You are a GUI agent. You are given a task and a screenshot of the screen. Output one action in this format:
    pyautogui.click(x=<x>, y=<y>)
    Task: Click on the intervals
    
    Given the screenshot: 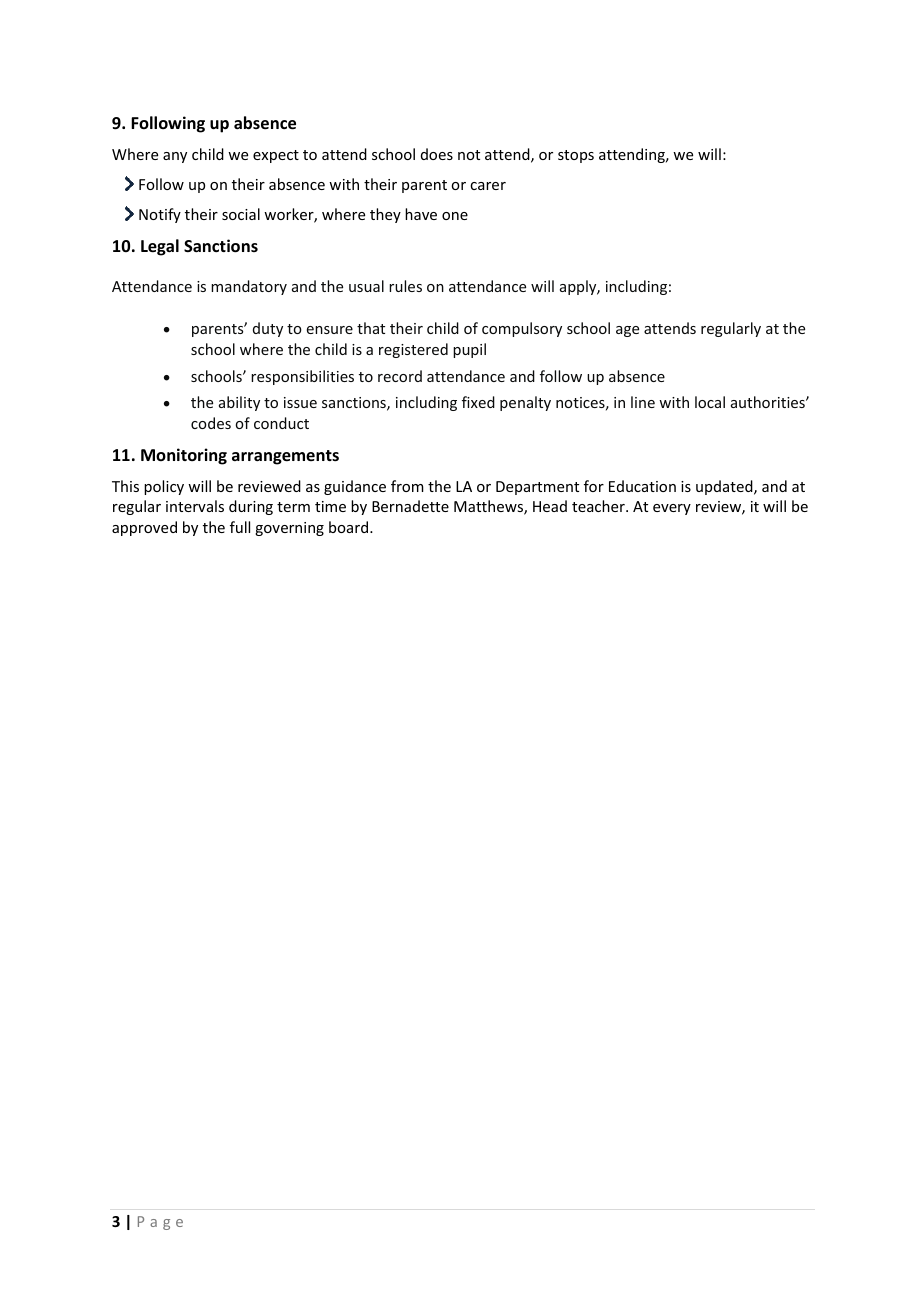 What is the action you would take?
    pyautogui.click(x=195, y=506)
